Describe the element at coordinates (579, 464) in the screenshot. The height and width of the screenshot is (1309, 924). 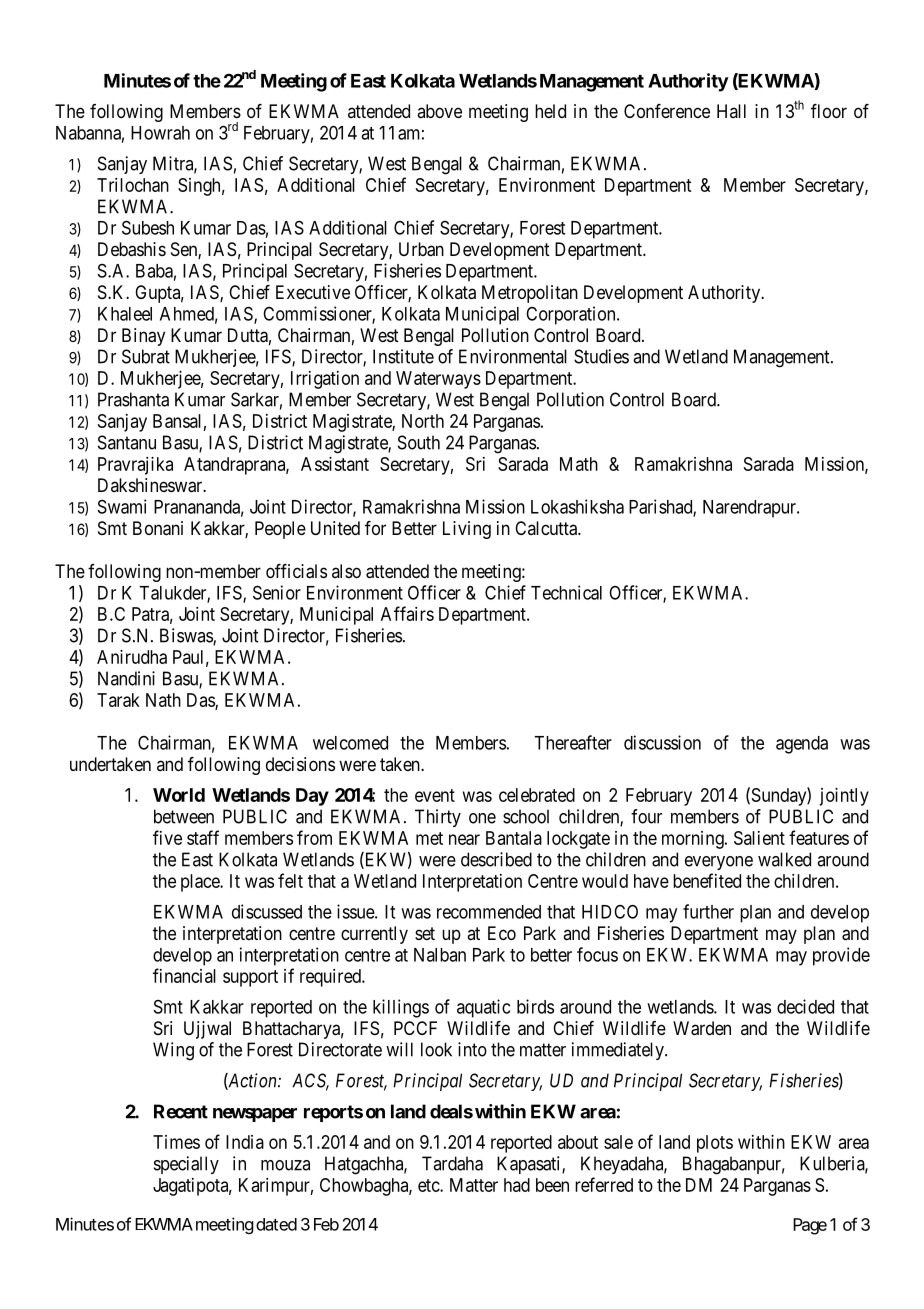
I see `Math` at that location.
